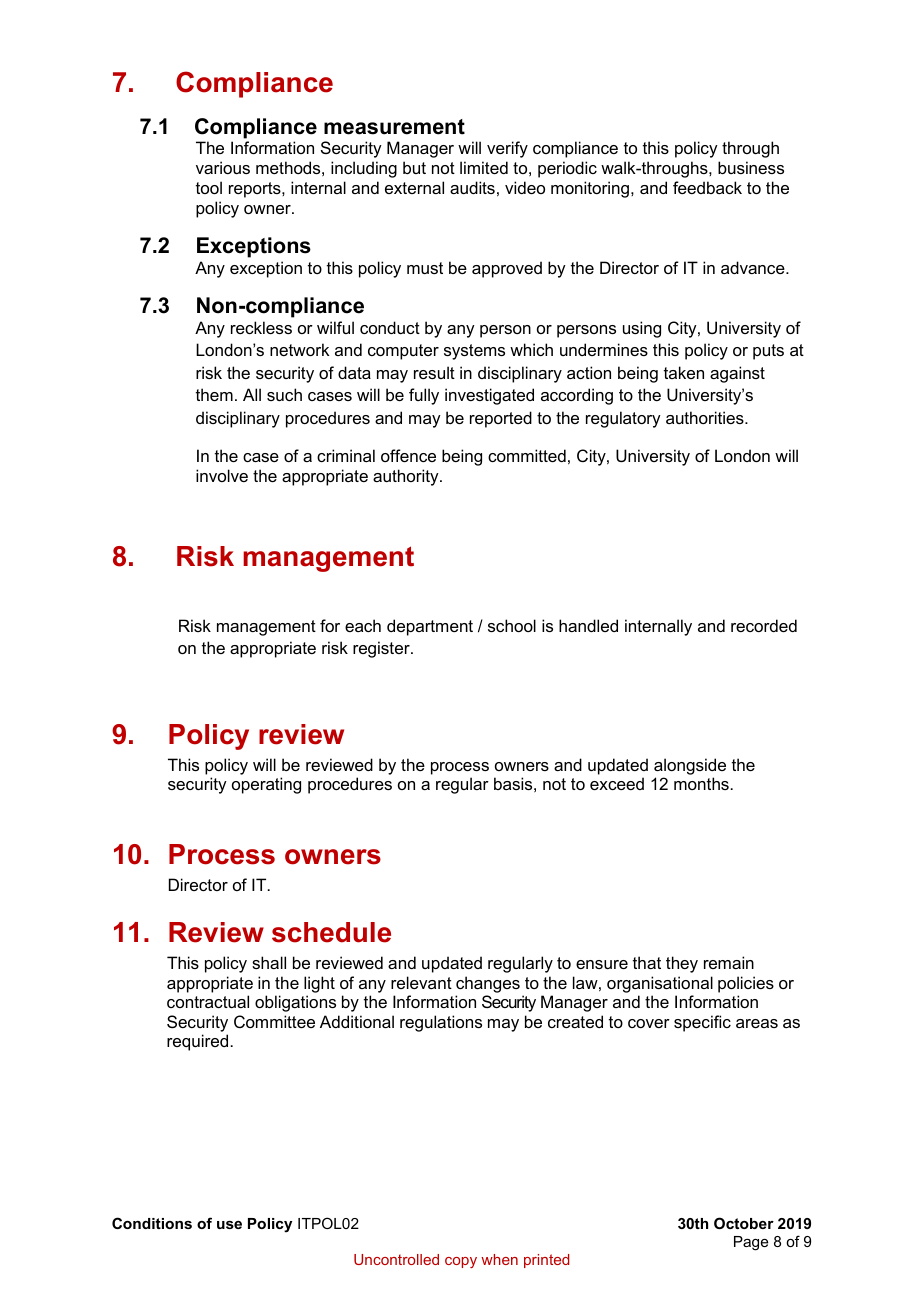 The image size is (924, 1308). I want to click on months, so click(701, 783).
